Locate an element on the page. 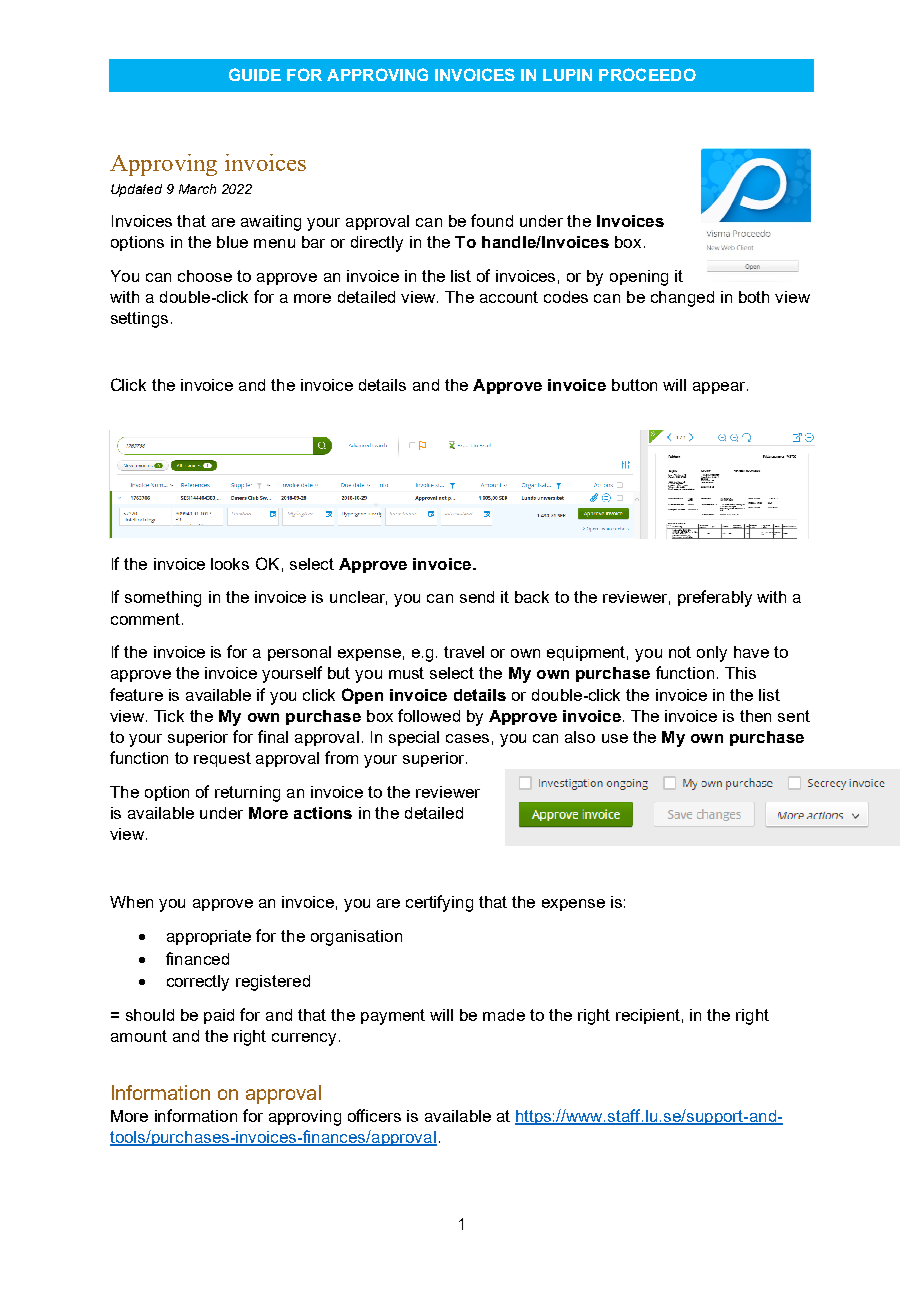  appear is located at coordinates (719, 388).
